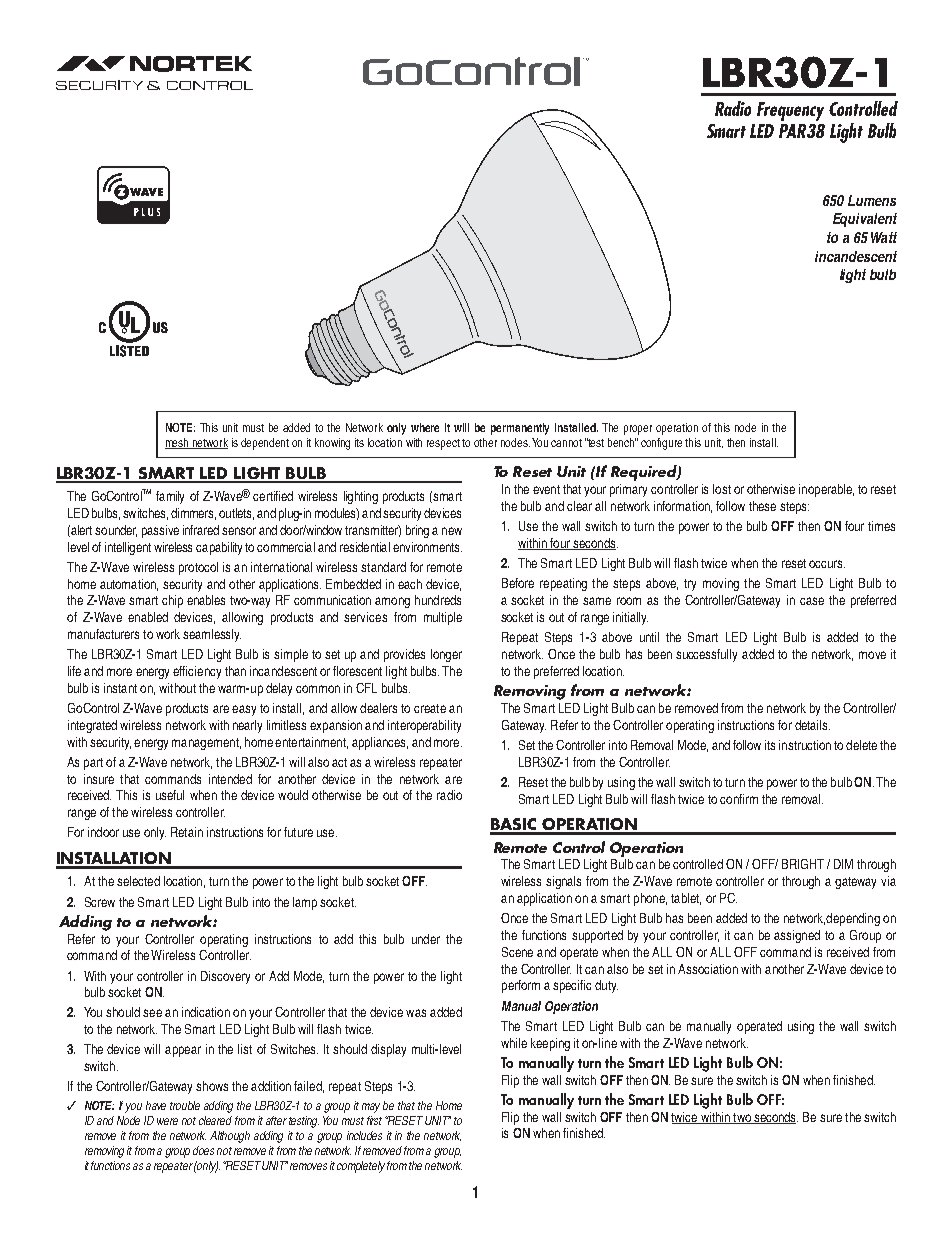  I want to click on were, so click(167, 1121).
